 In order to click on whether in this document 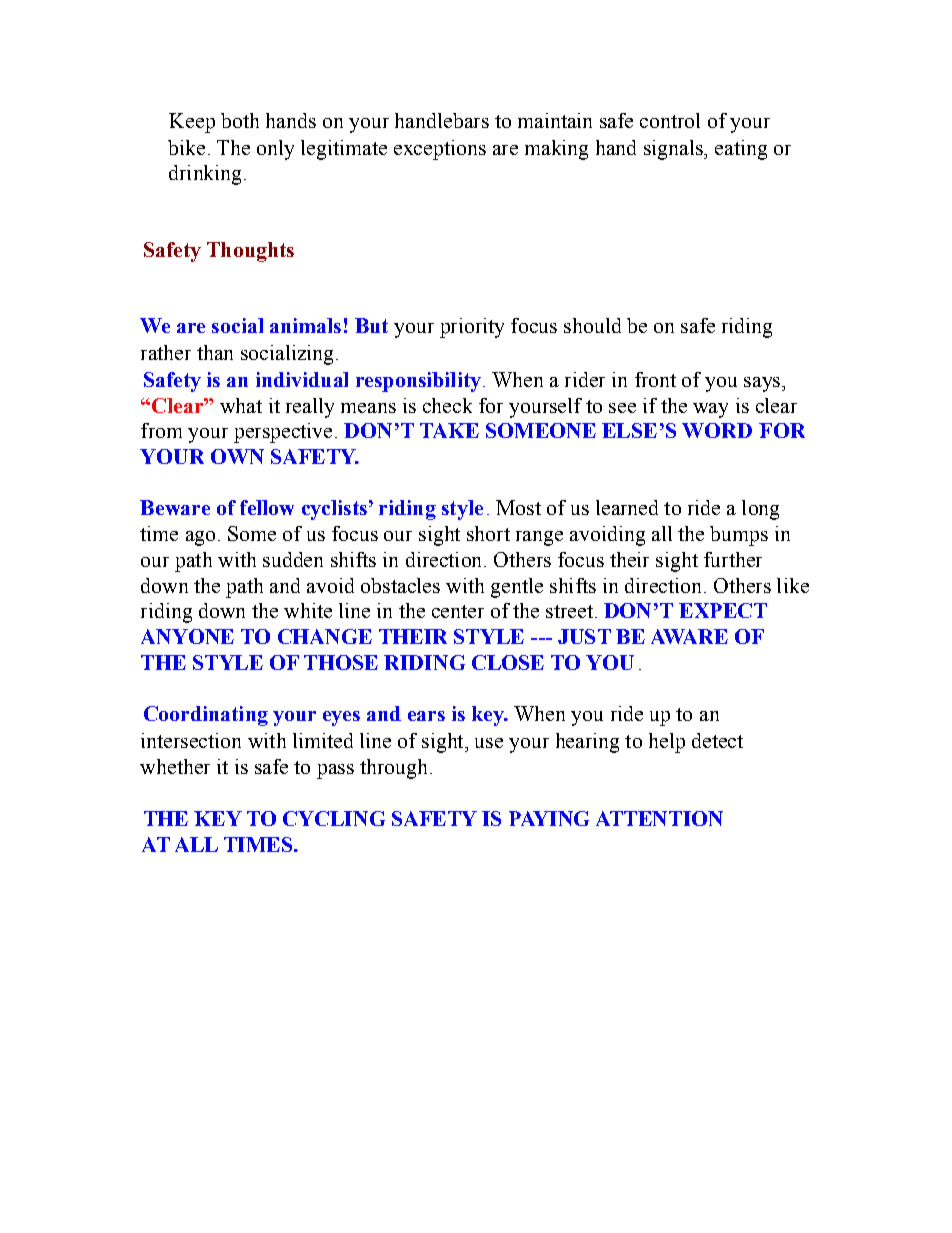, I will do `click(175, 766)`.
